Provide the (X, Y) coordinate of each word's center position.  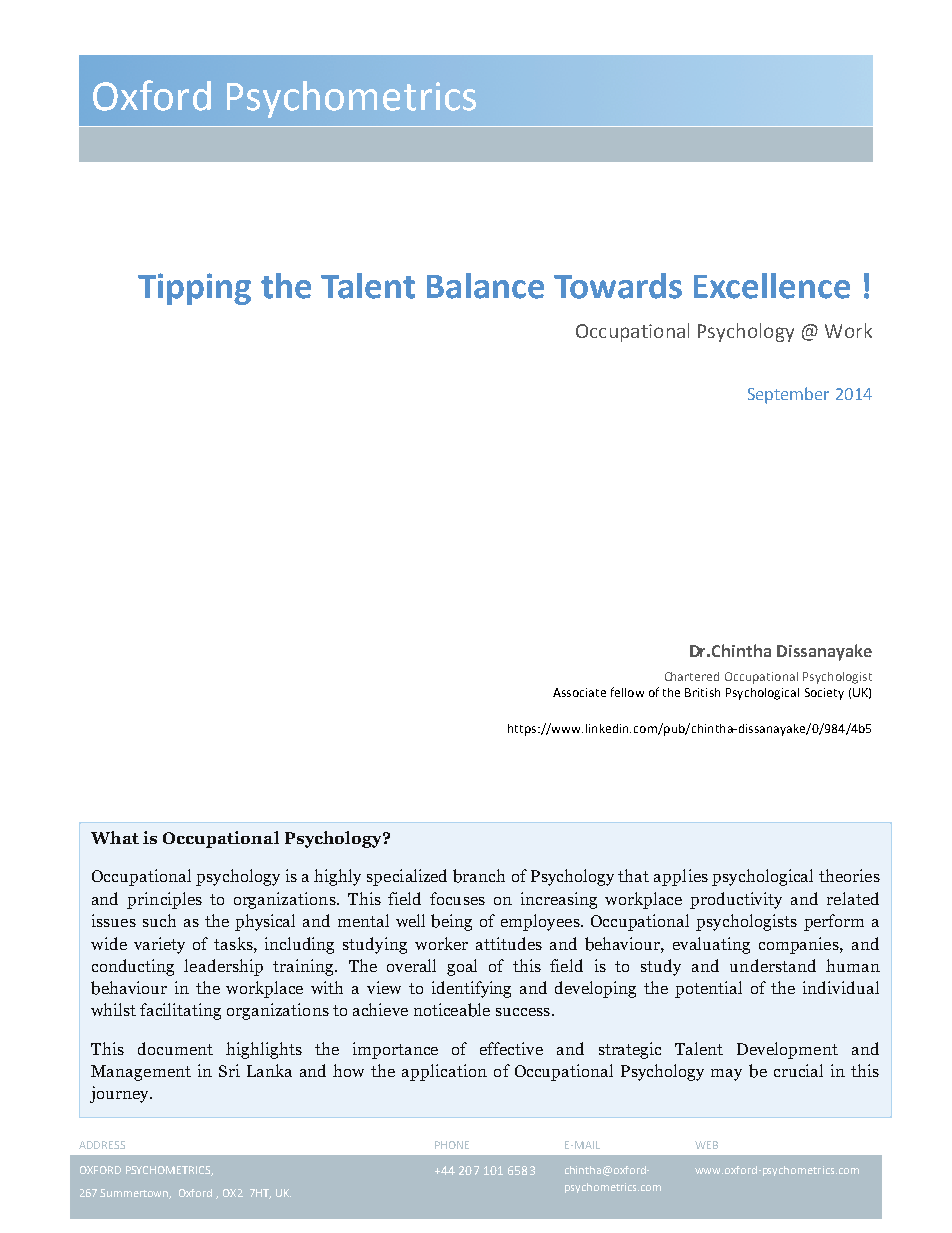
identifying (471, 989)
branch (479, 876)
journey (121, 1094)
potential (708, 989)
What (115, 837)
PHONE (452, 1145)
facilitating (180, 1011)
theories (849, 875)
